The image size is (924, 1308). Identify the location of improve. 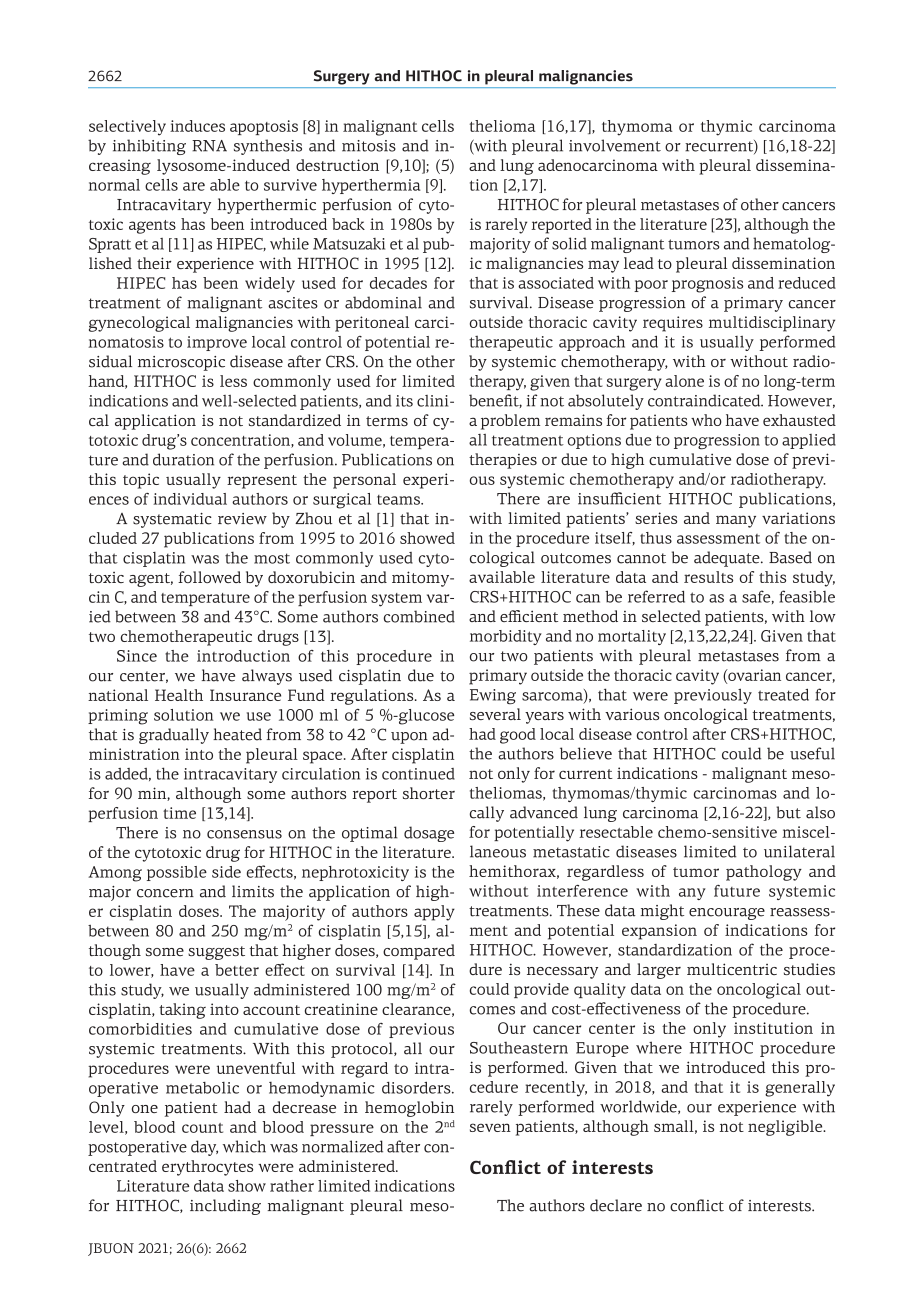
(217, 343).
